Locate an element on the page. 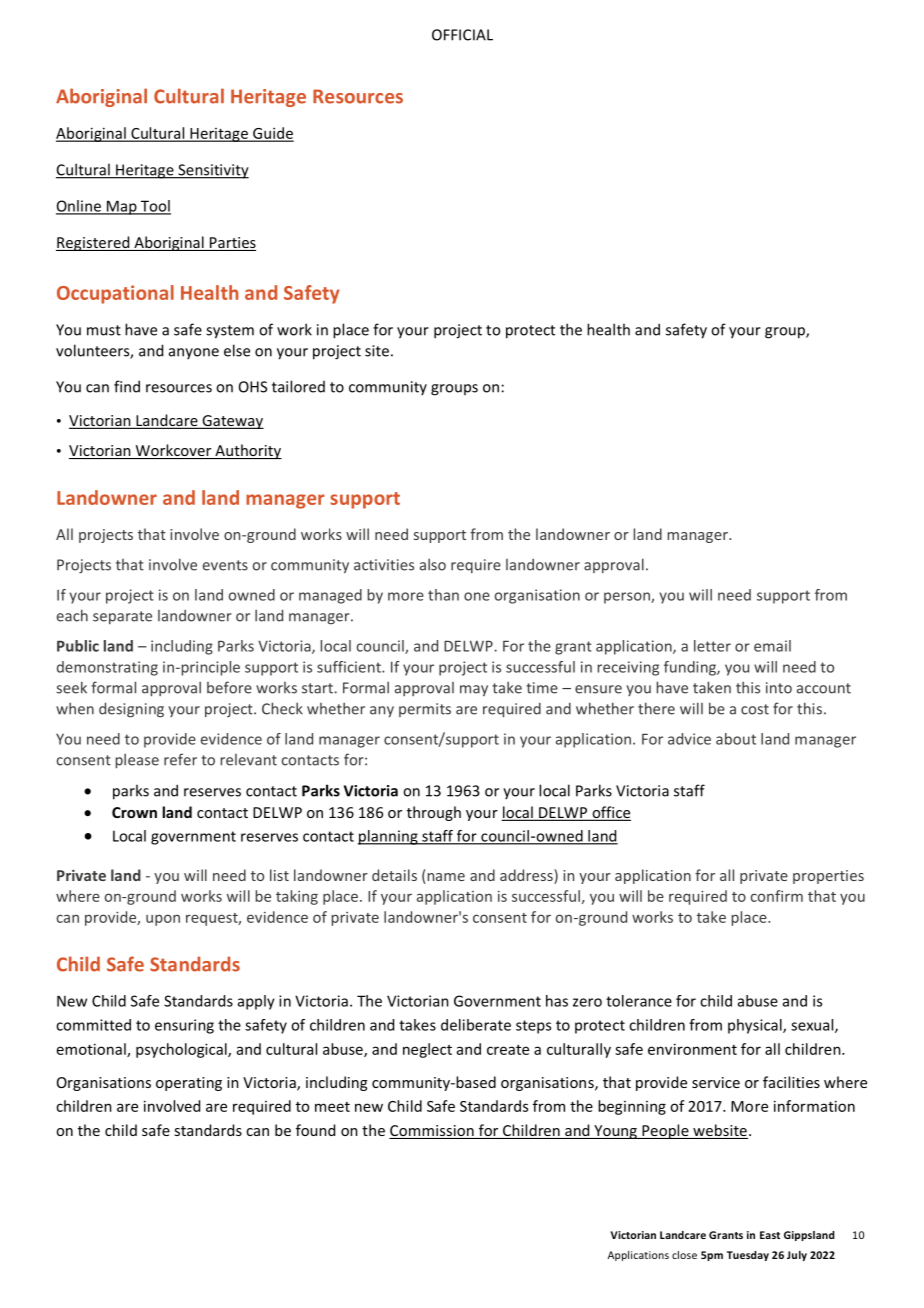 The image size is (924, 1308). tailored is located at coordinates (298, 386).
